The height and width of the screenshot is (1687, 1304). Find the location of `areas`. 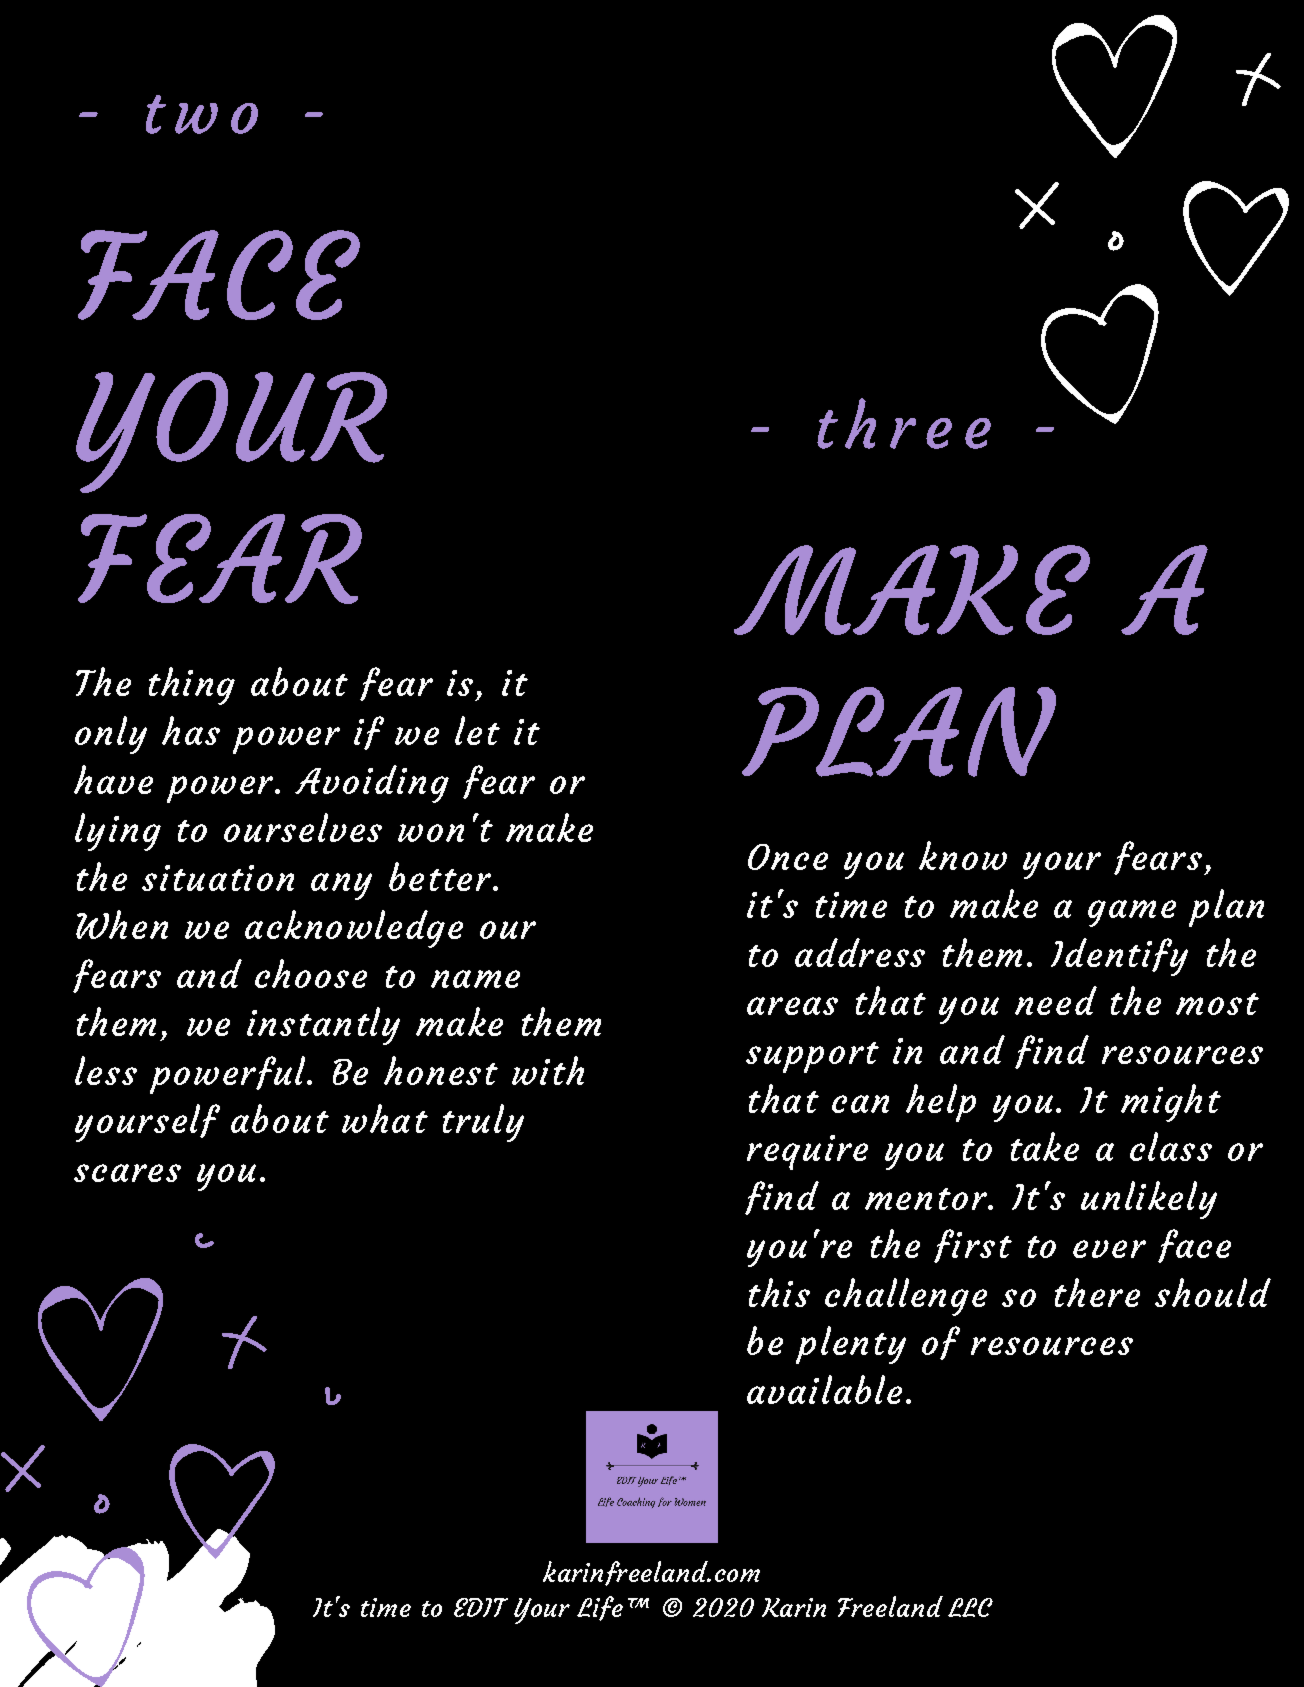

areas is located at coordinates (792, 1006).
